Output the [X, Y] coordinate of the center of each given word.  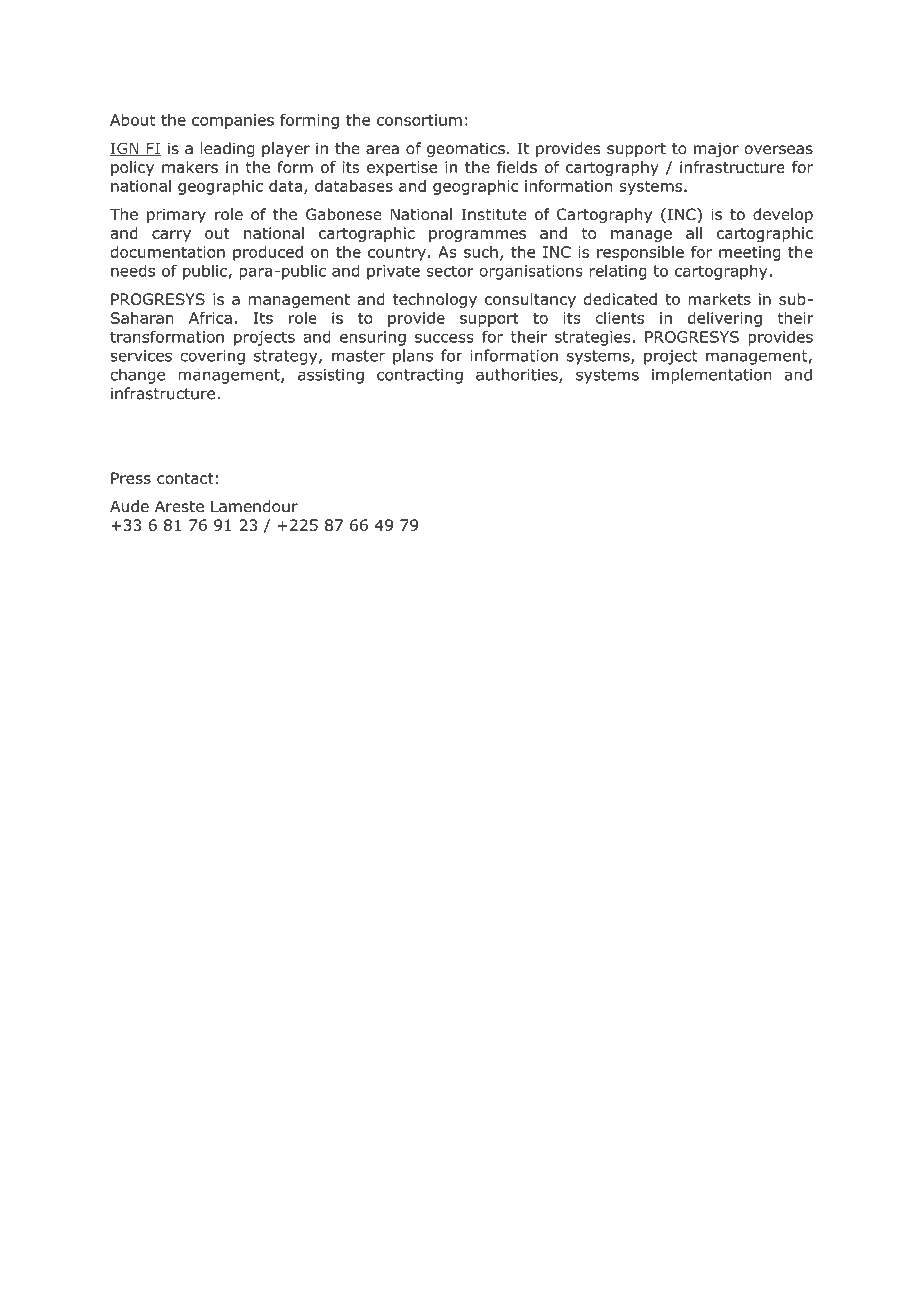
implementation [711, 376]
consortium [419, 120]
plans [413, 357]
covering [212, 357]
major [716, 149]
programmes [477, 236]
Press [131, 478]
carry [171, 236]
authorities [518, 375]
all [694, 233]
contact [185, 478]
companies [233, 121]
